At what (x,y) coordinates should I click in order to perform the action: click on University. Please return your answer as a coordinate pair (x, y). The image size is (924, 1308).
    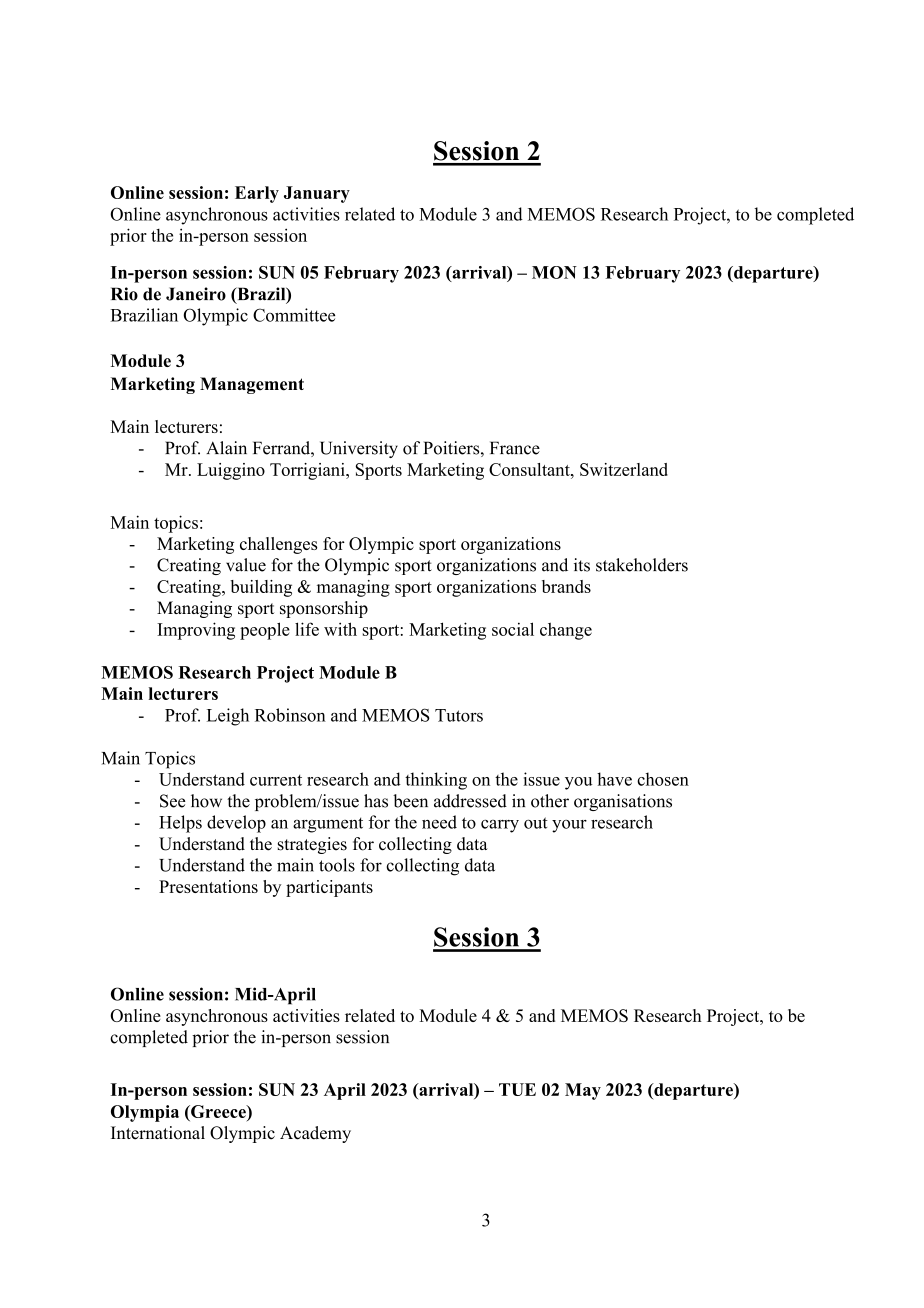
    Looking at the image, I should click on (359, 449).
